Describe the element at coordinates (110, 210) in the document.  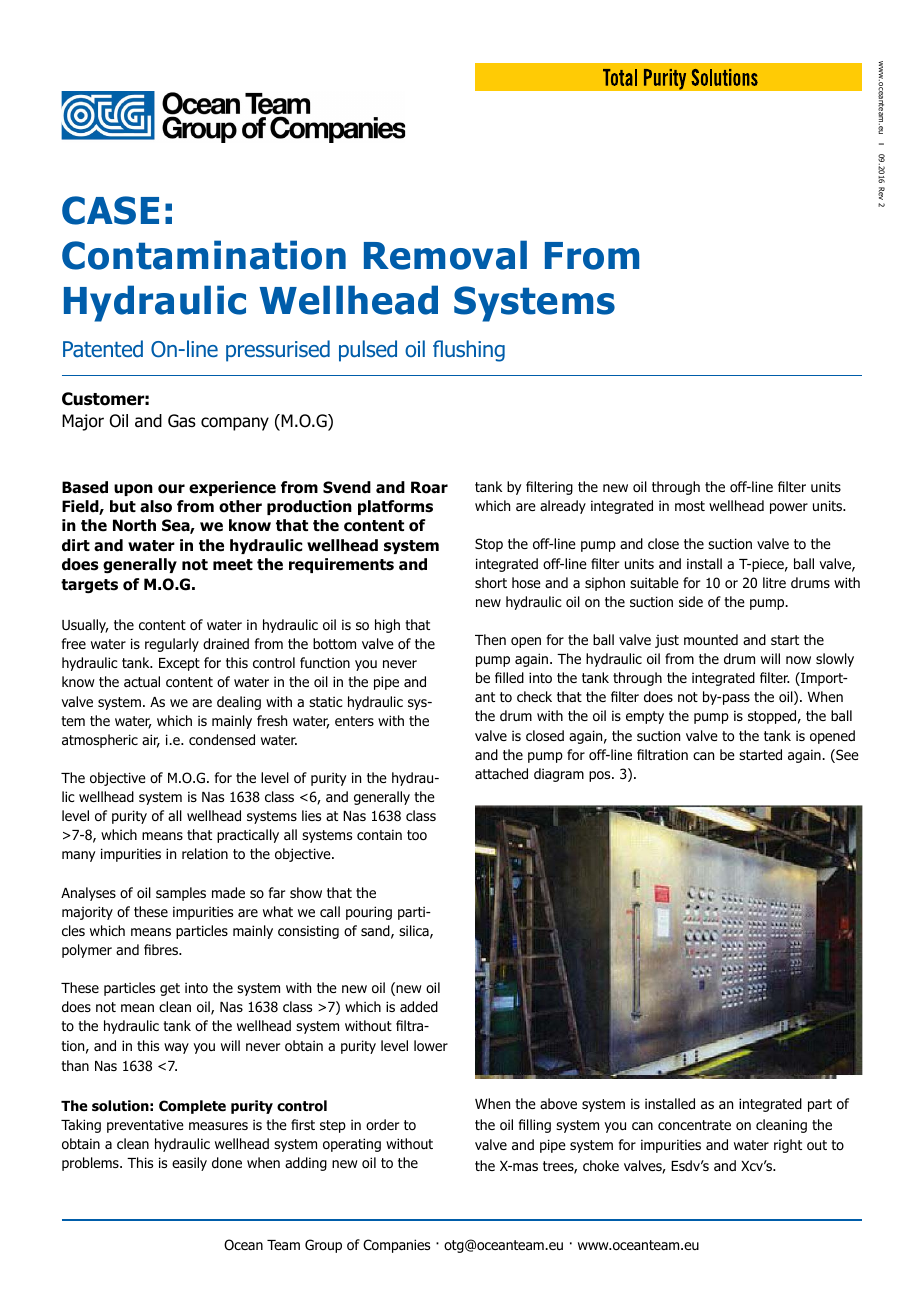
I see `CASE` at that location.
